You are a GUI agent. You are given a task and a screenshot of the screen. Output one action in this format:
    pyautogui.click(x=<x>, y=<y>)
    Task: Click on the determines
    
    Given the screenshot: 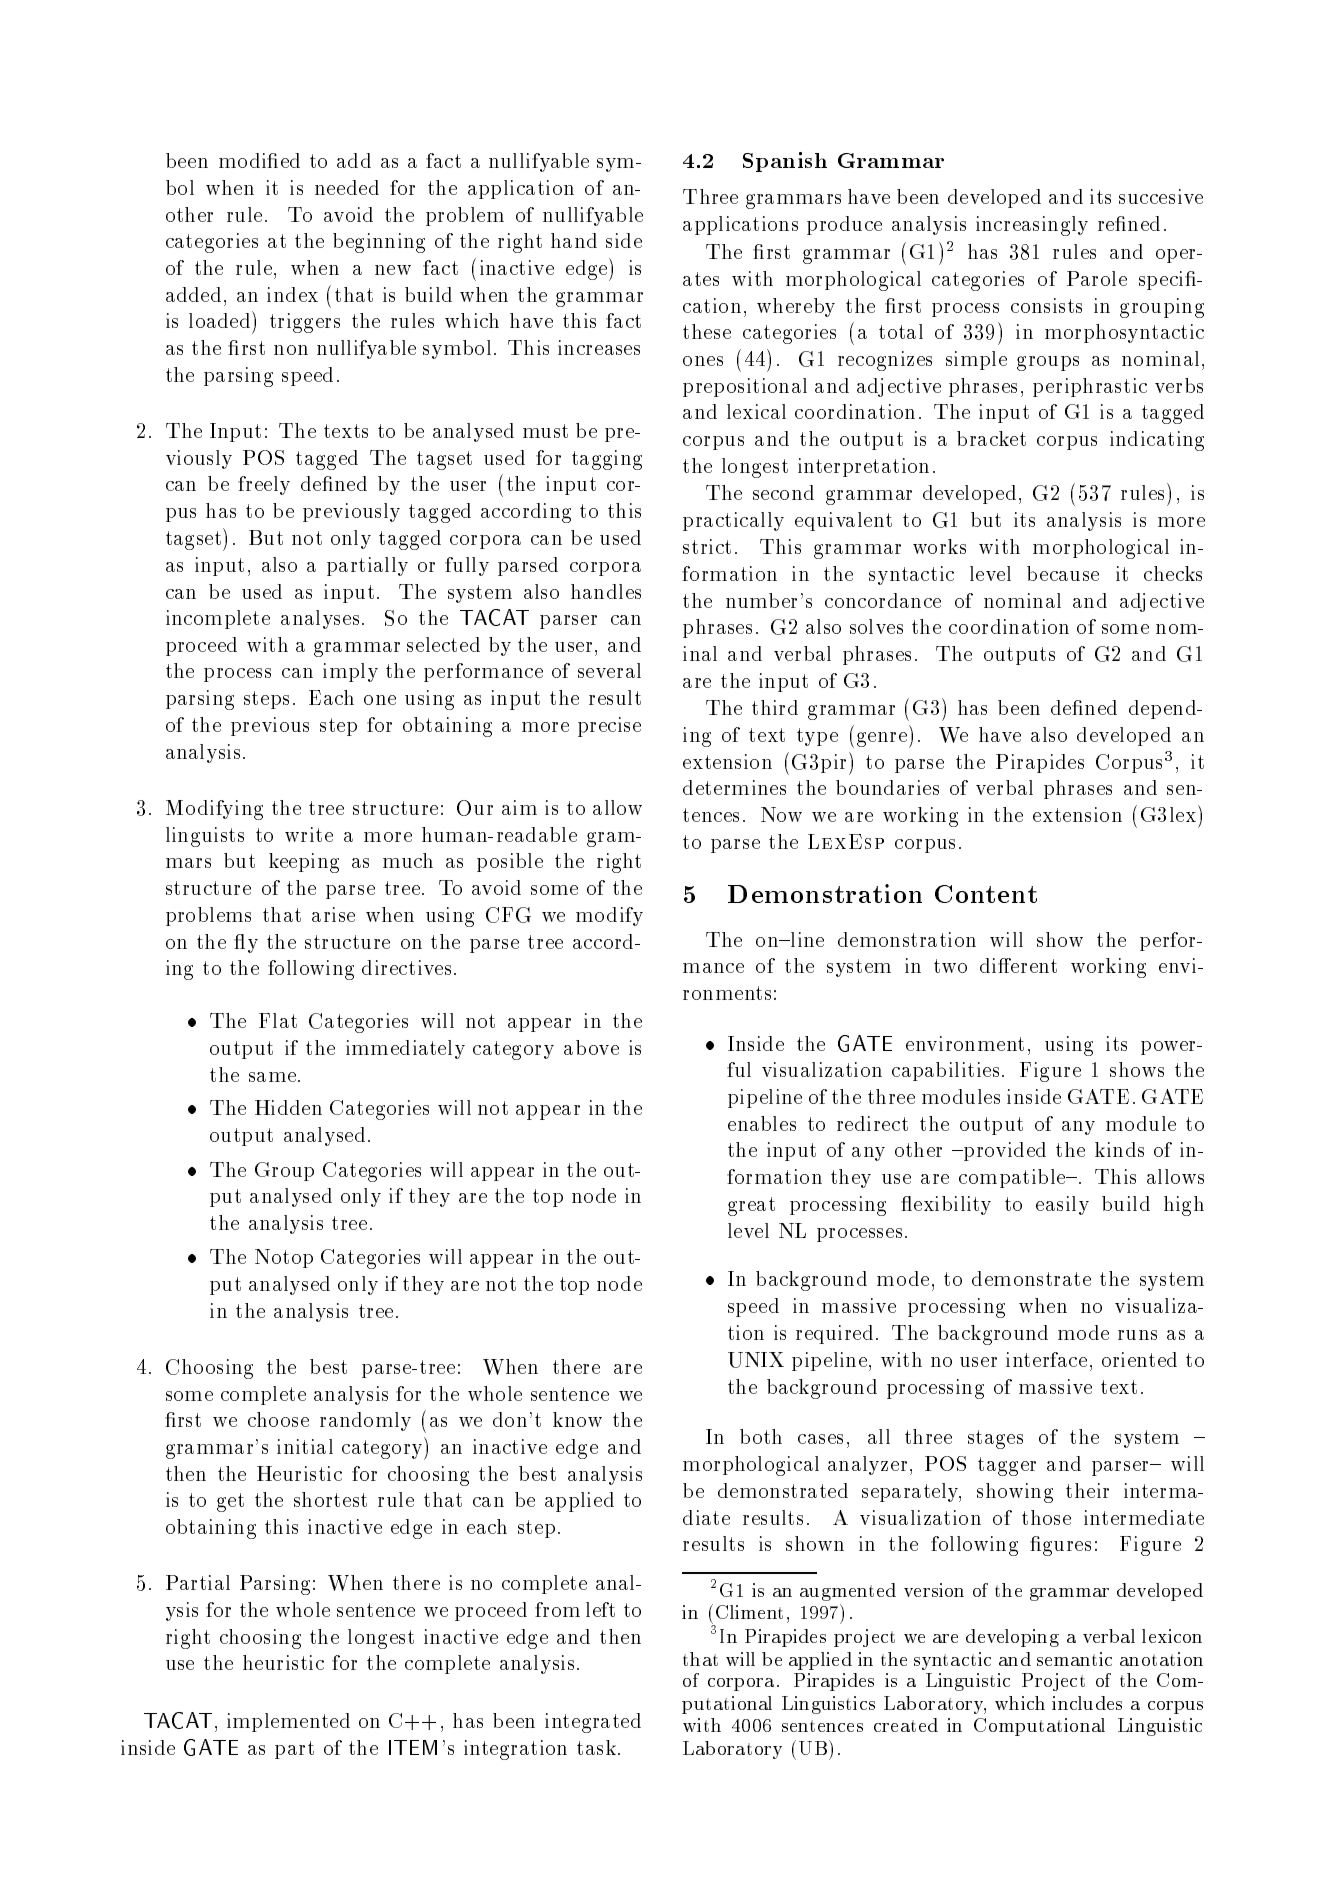 What is the action you would take?
    pyautogui.click(x=734, y=787)
